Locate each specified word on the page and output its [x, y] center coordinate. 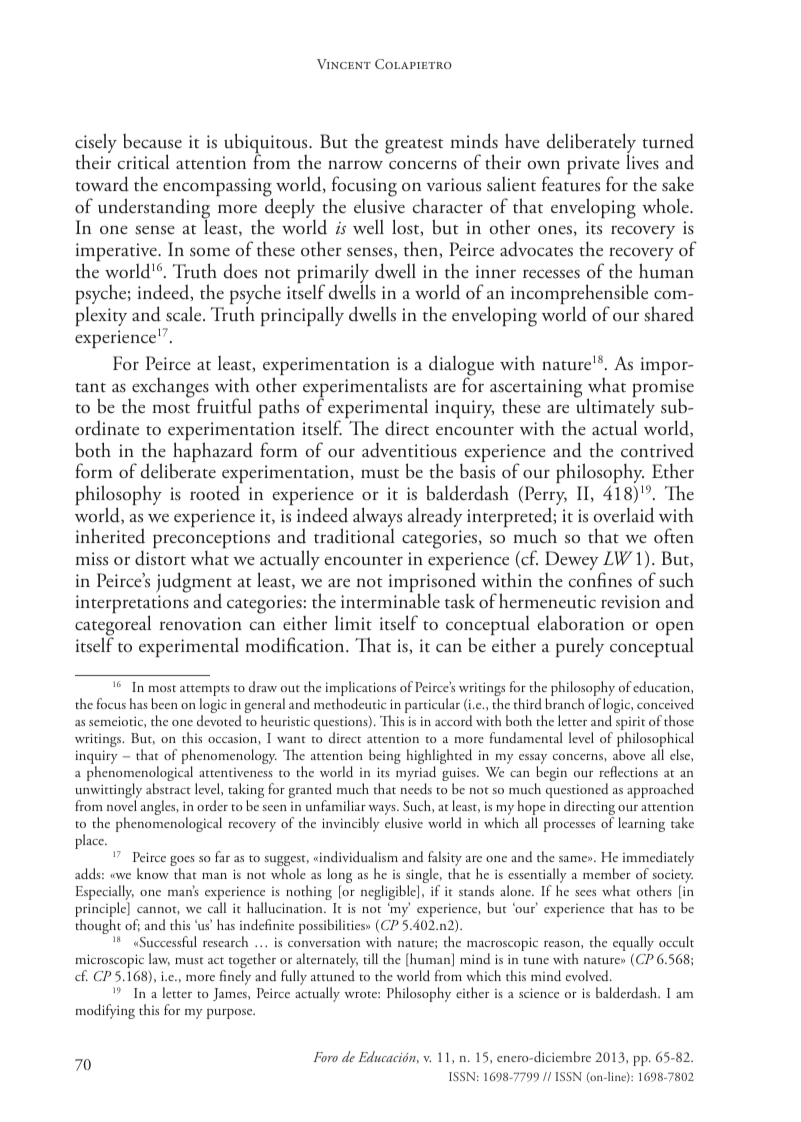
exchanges [169, 388]
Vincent [344, 64]
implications [360, 690]
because [152, 141]
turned [668, 141]
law [159, 959]
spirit [630, 724]
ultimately [615, 409]
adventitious [409, 450]
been [164, 703]
